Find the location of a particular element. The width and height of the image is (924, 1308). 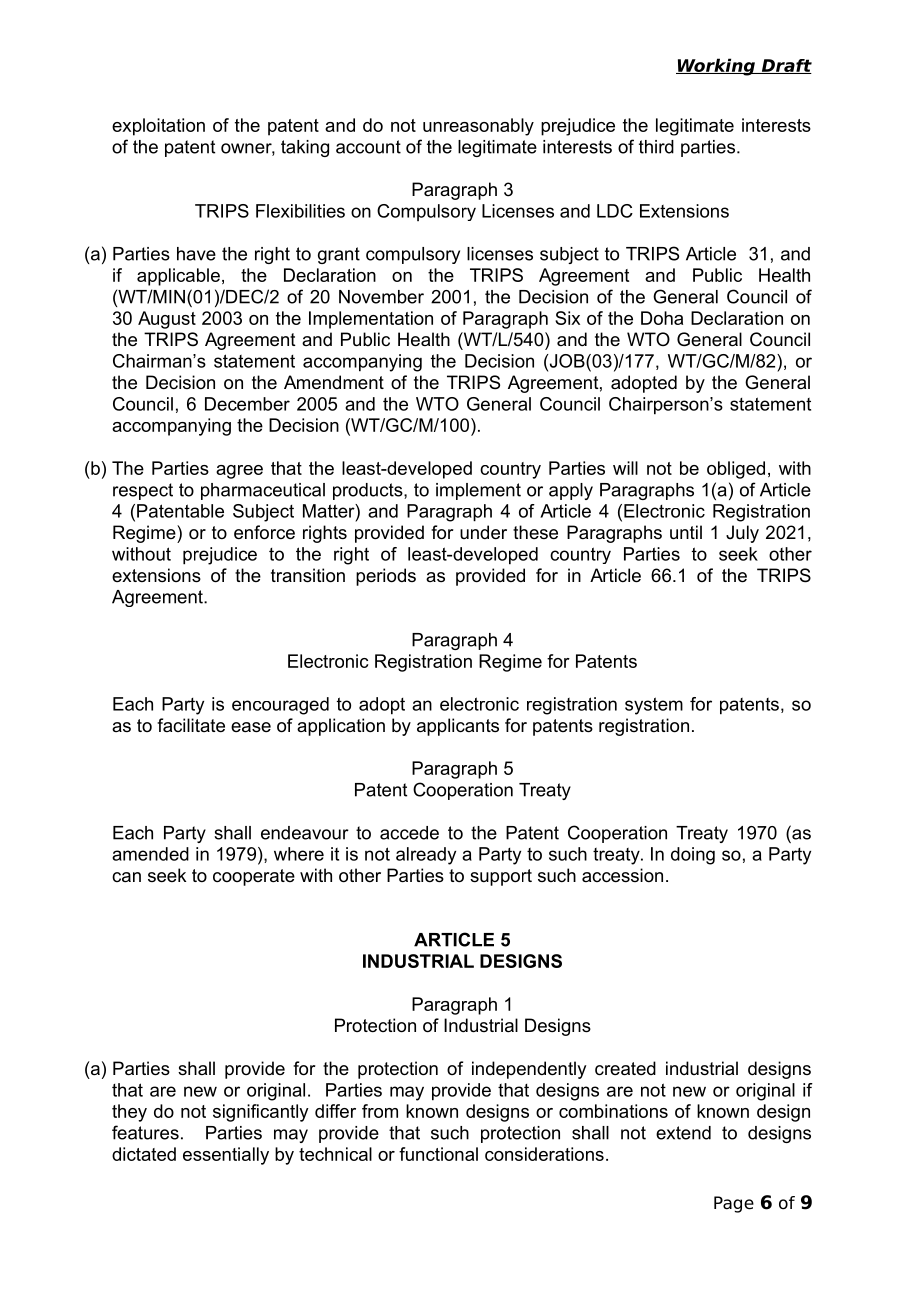

Working is located at coordinates (716, 67).
